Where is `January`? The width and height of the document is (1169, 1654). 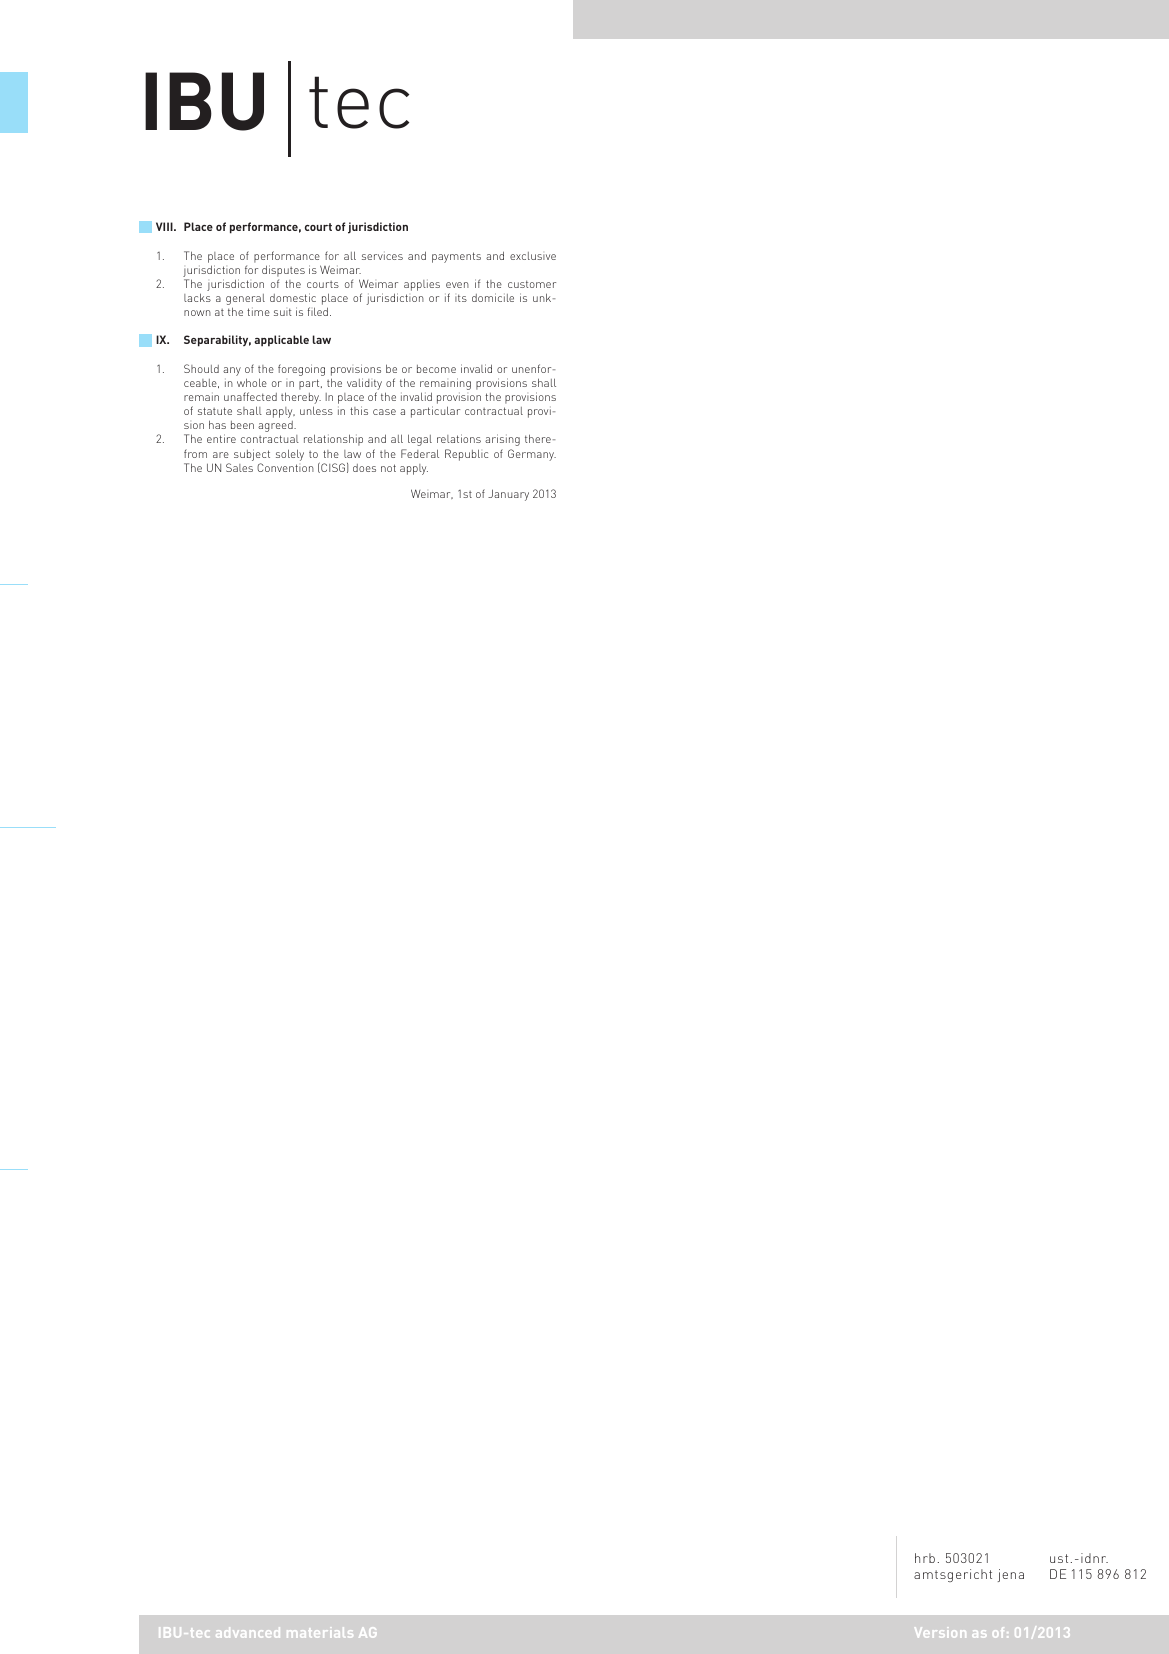
January is located at coordinates (508, 495).
